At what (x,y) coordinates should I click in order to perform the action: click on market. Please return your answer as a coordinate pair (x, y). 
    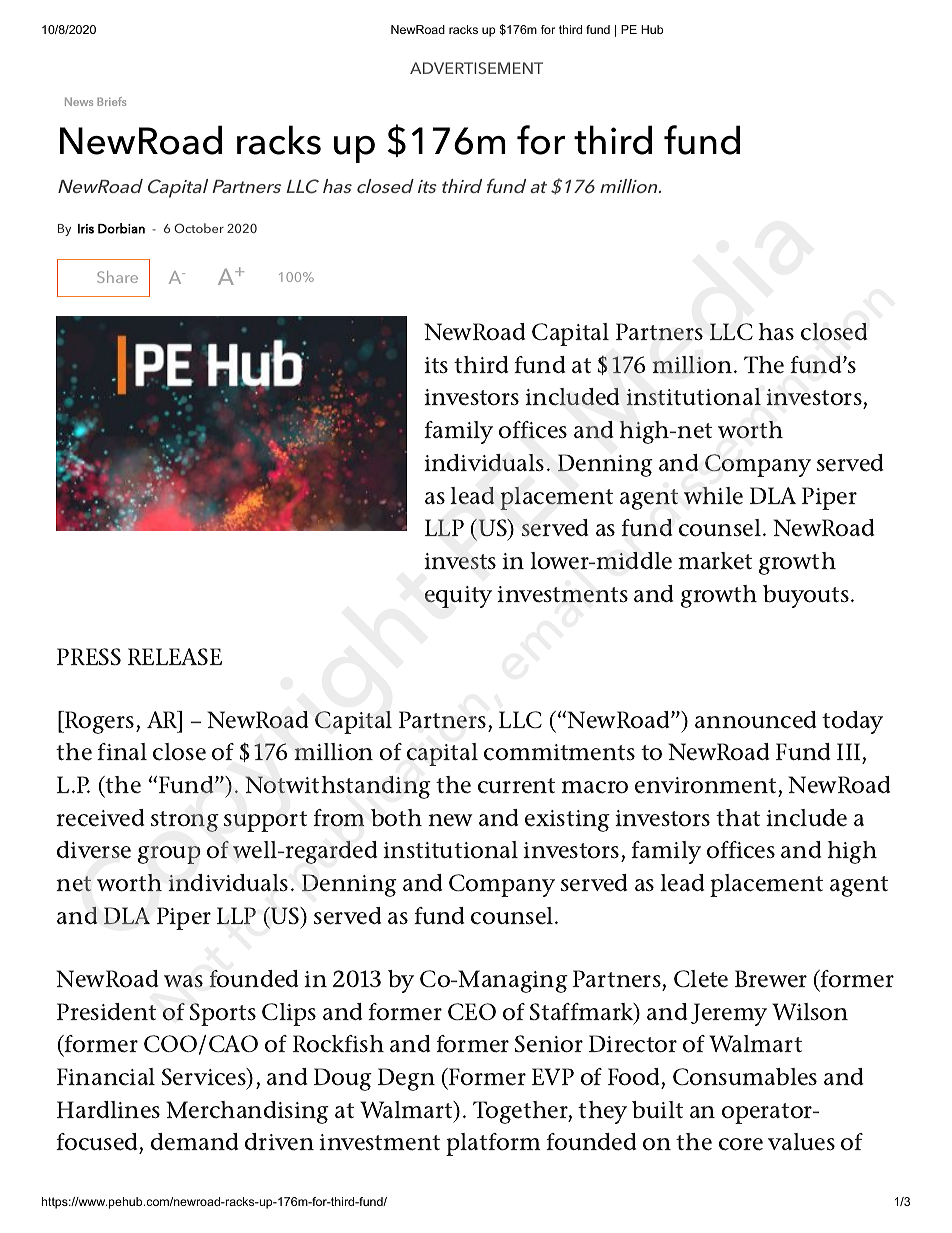
    Looking at the image, I should click on (715, 561).
